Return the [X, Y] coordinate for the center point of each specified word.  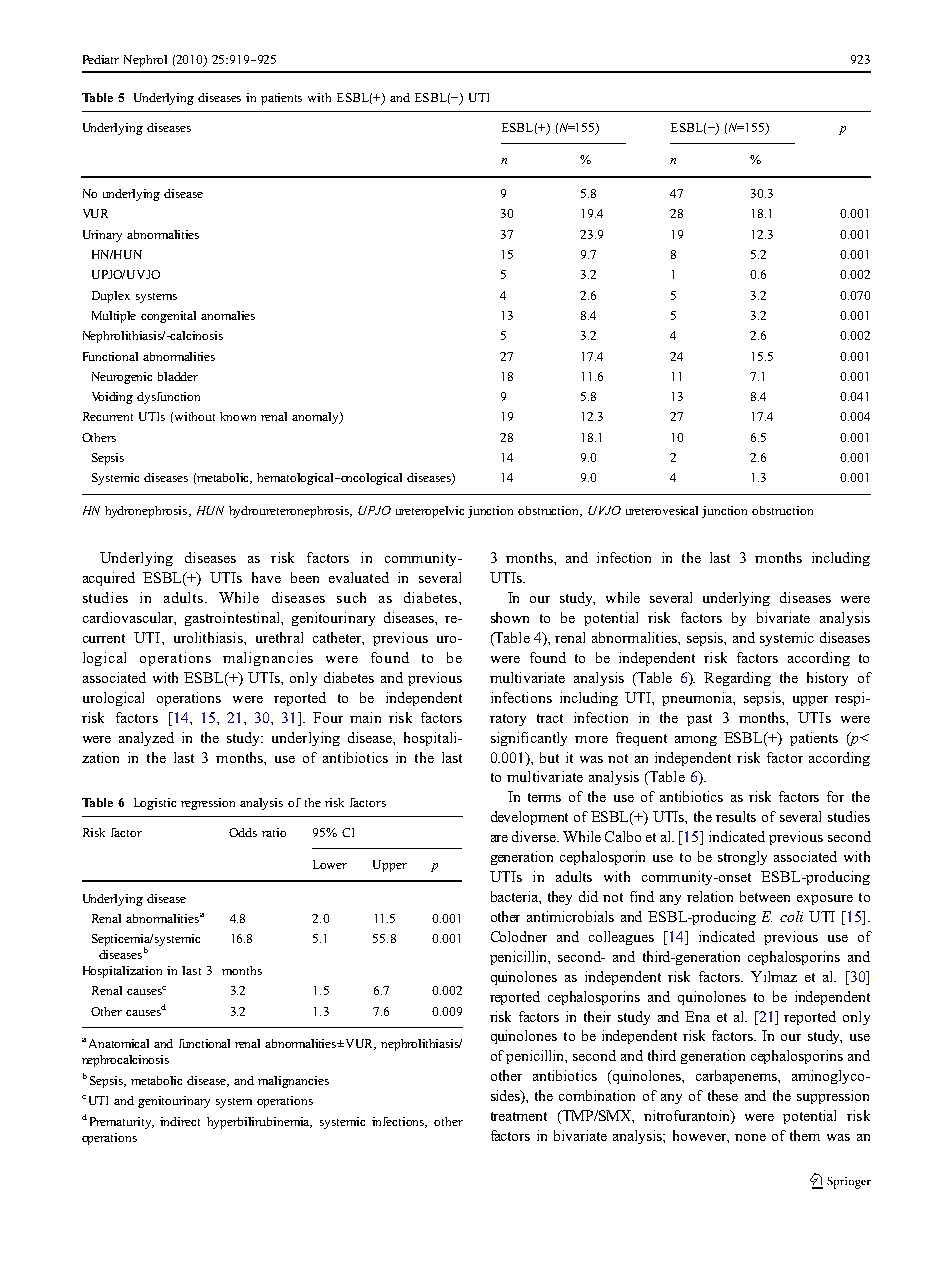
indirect [180, 1121]
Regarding [737, 679]
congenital [168, 317]
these [723, 1095]
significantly [529, 739]
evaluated [359, 577]
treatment [519, 1116]
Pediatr [101, 59]
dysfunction [168, 398]
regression [208, 804]
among [696, 741]
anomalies [228, 315]
